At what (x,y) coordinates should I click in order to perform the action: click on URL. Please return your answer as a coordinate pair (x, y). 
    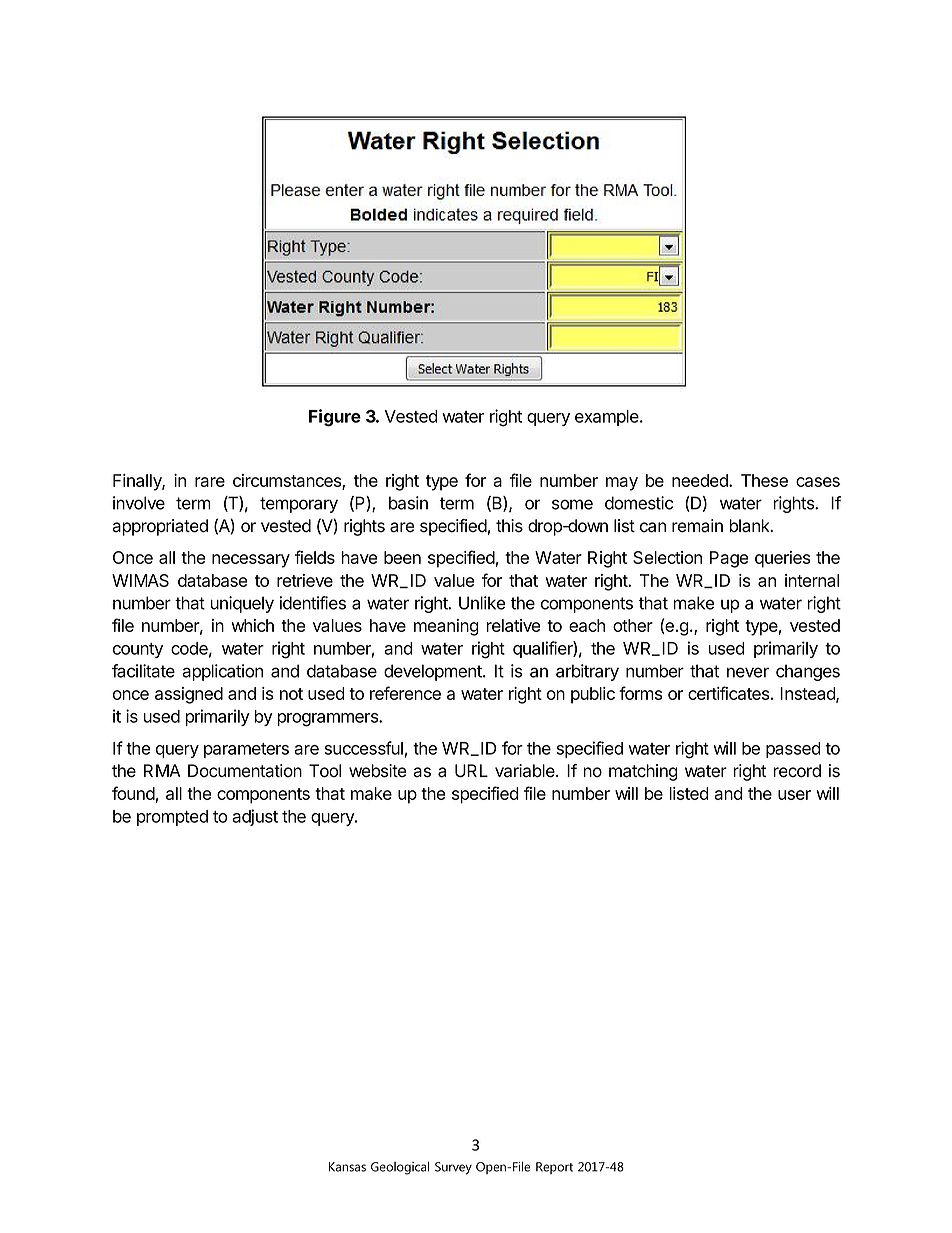
    Looking at the image, I should click on (471, 771).
